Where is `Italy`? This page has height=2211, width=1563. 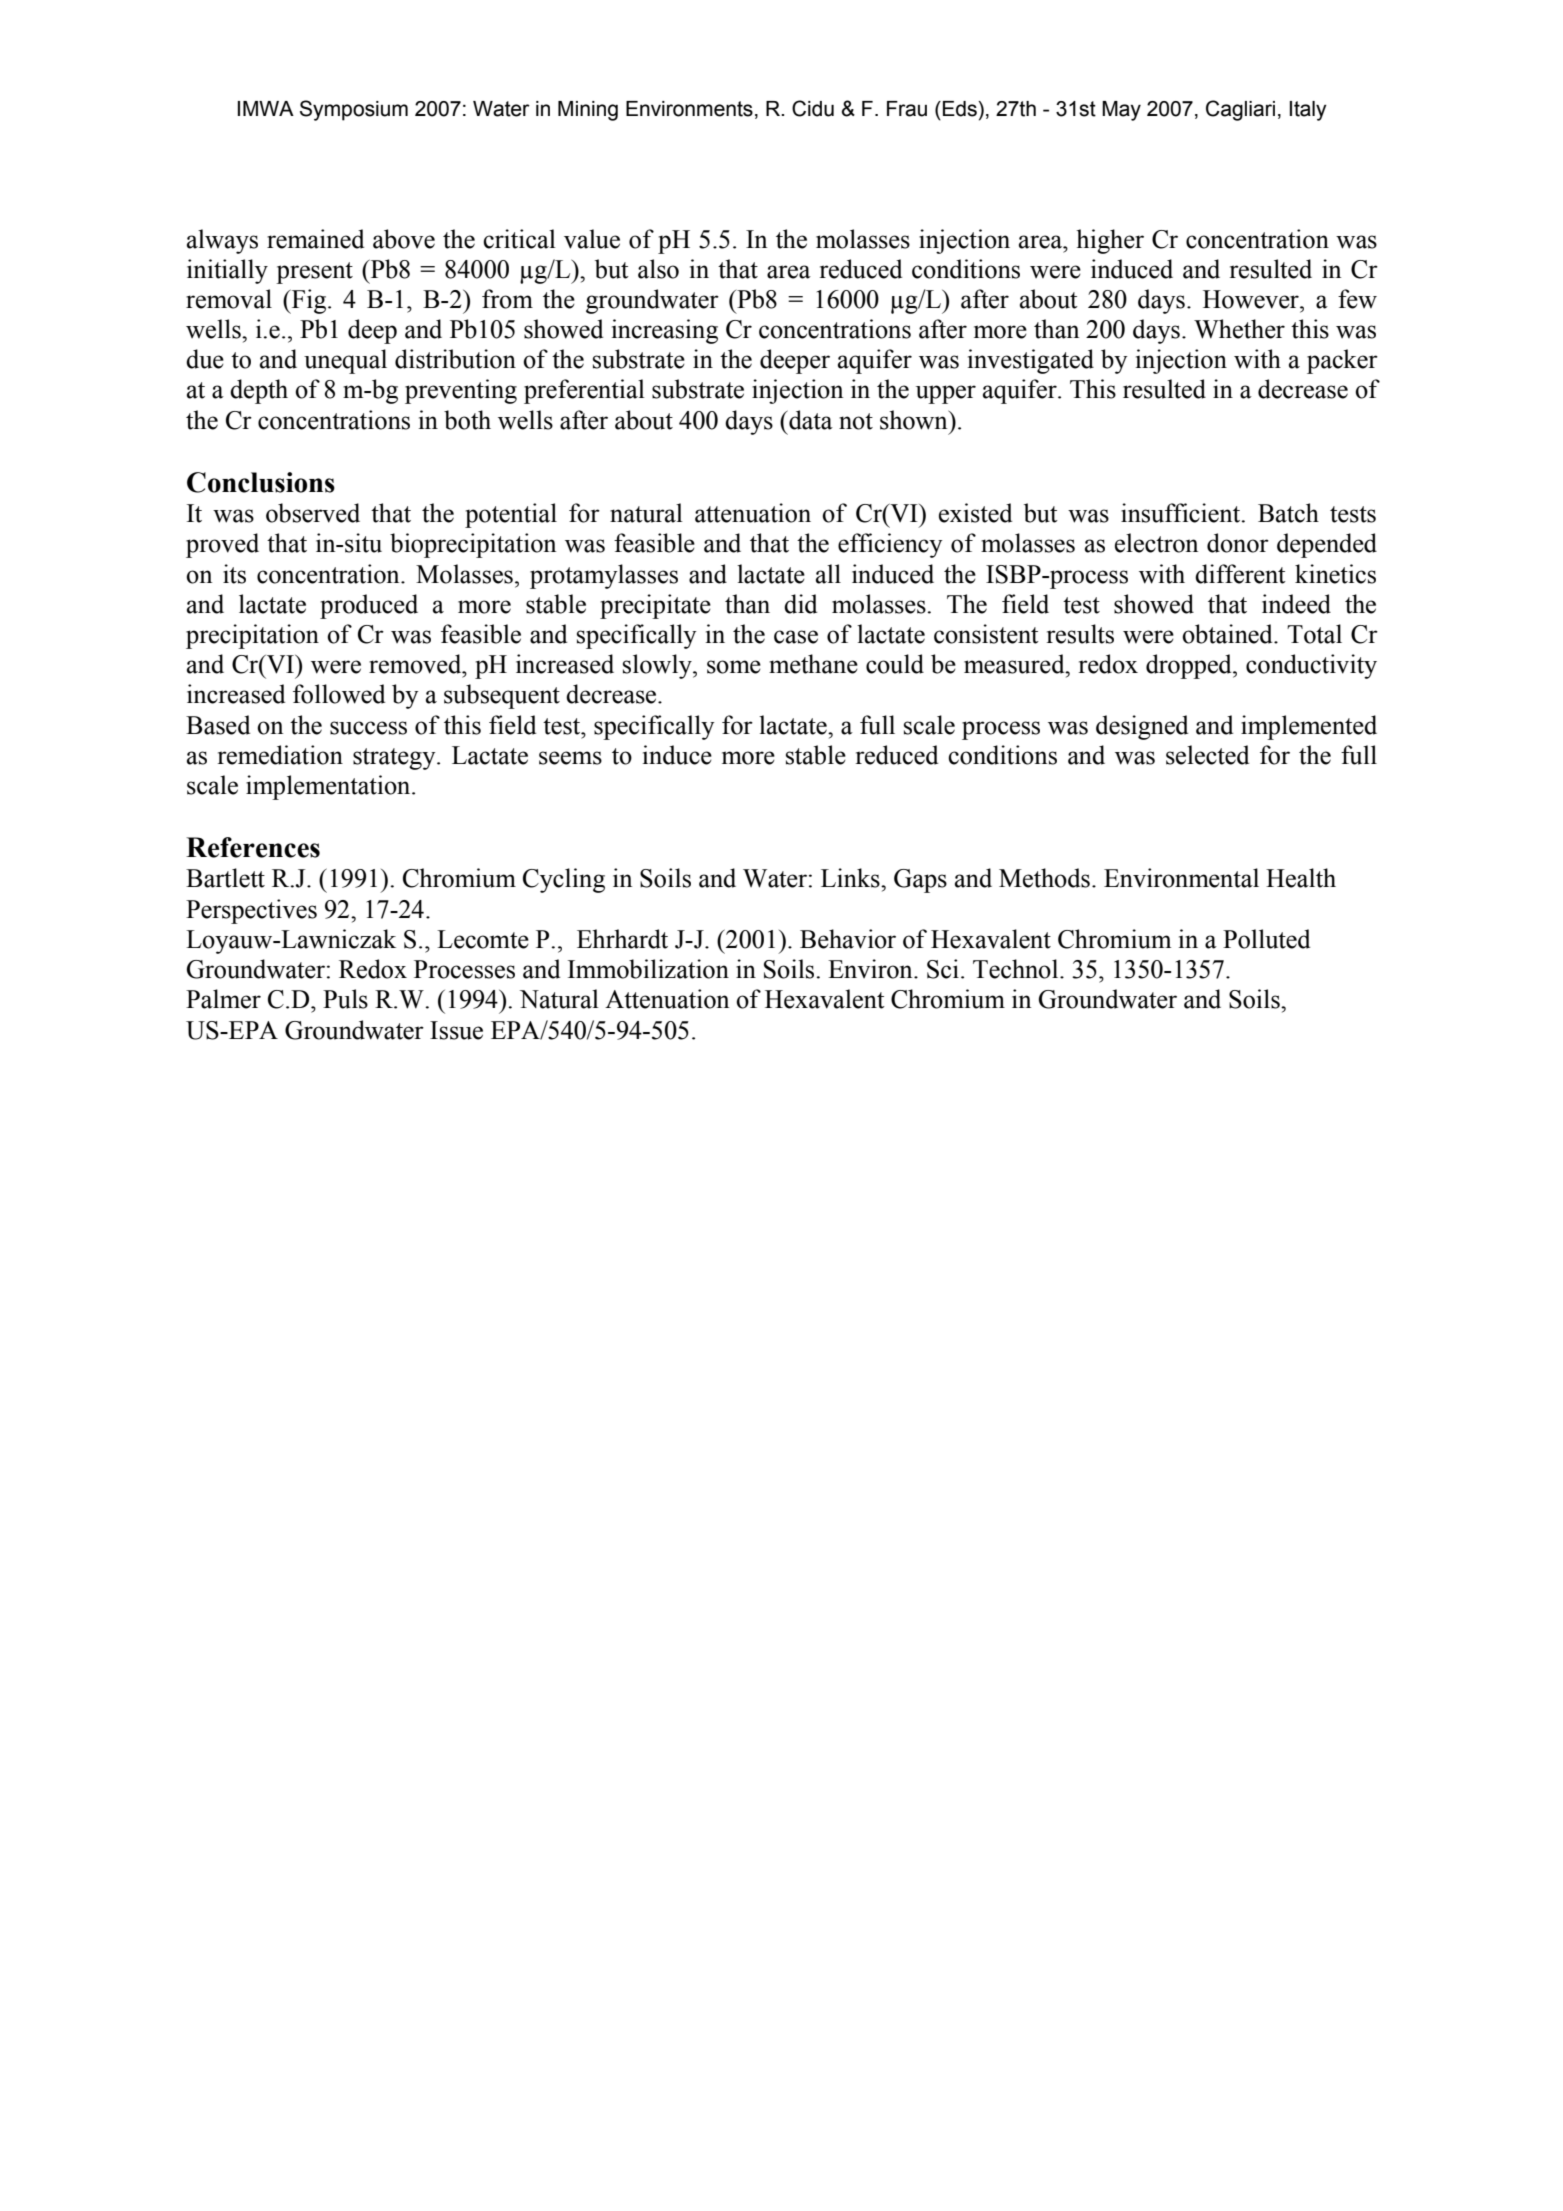 Italy is located at coordinates (1308, 111).
